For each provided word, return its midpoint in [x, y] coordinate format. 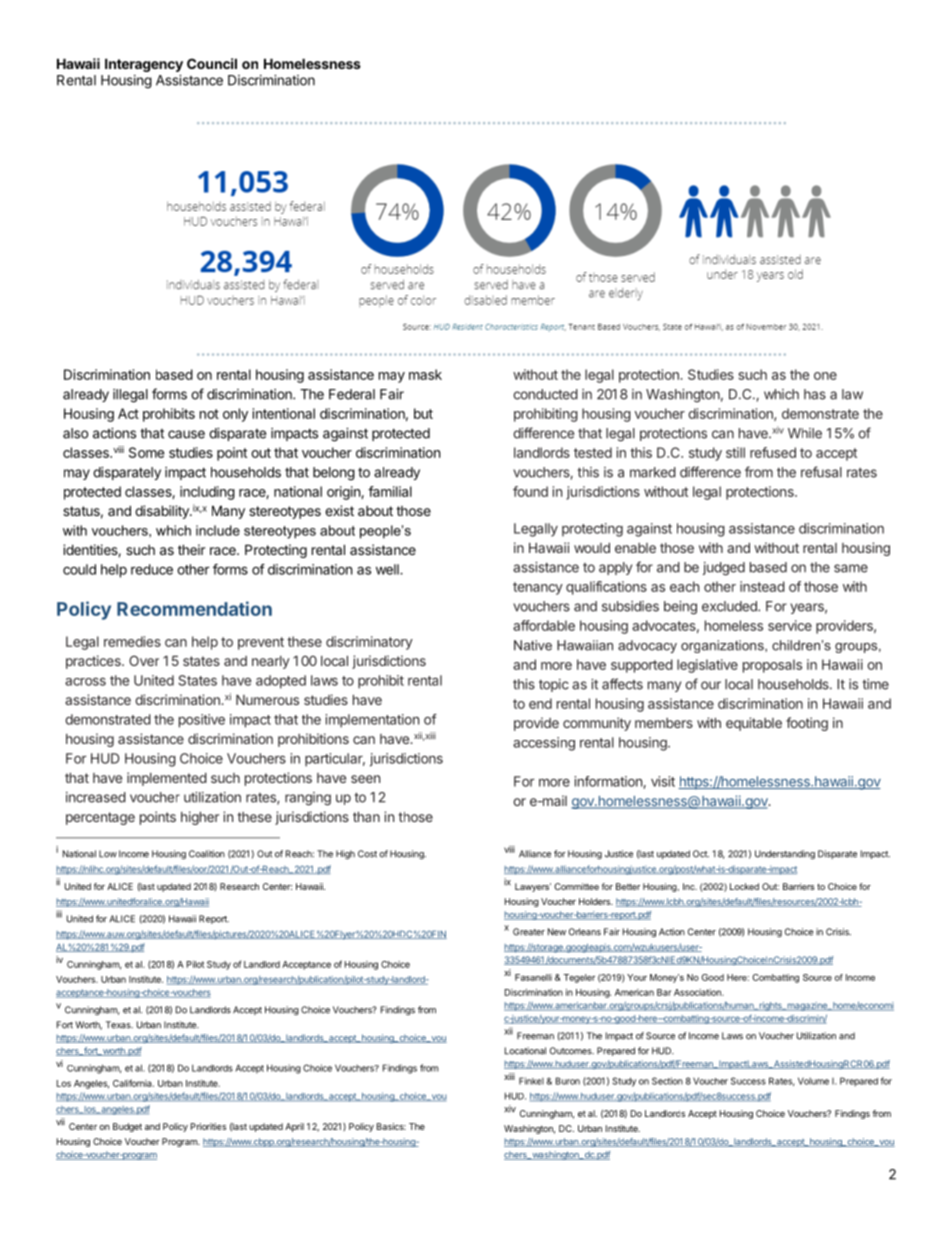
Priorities [208, 1126]
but [423, 413]
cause [186, 434]
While [805, 433]
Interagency [144, 65]
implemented [167, 779]
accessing [544, 744]
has [815, 394]
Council [212, 63]
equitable [754, 724]
